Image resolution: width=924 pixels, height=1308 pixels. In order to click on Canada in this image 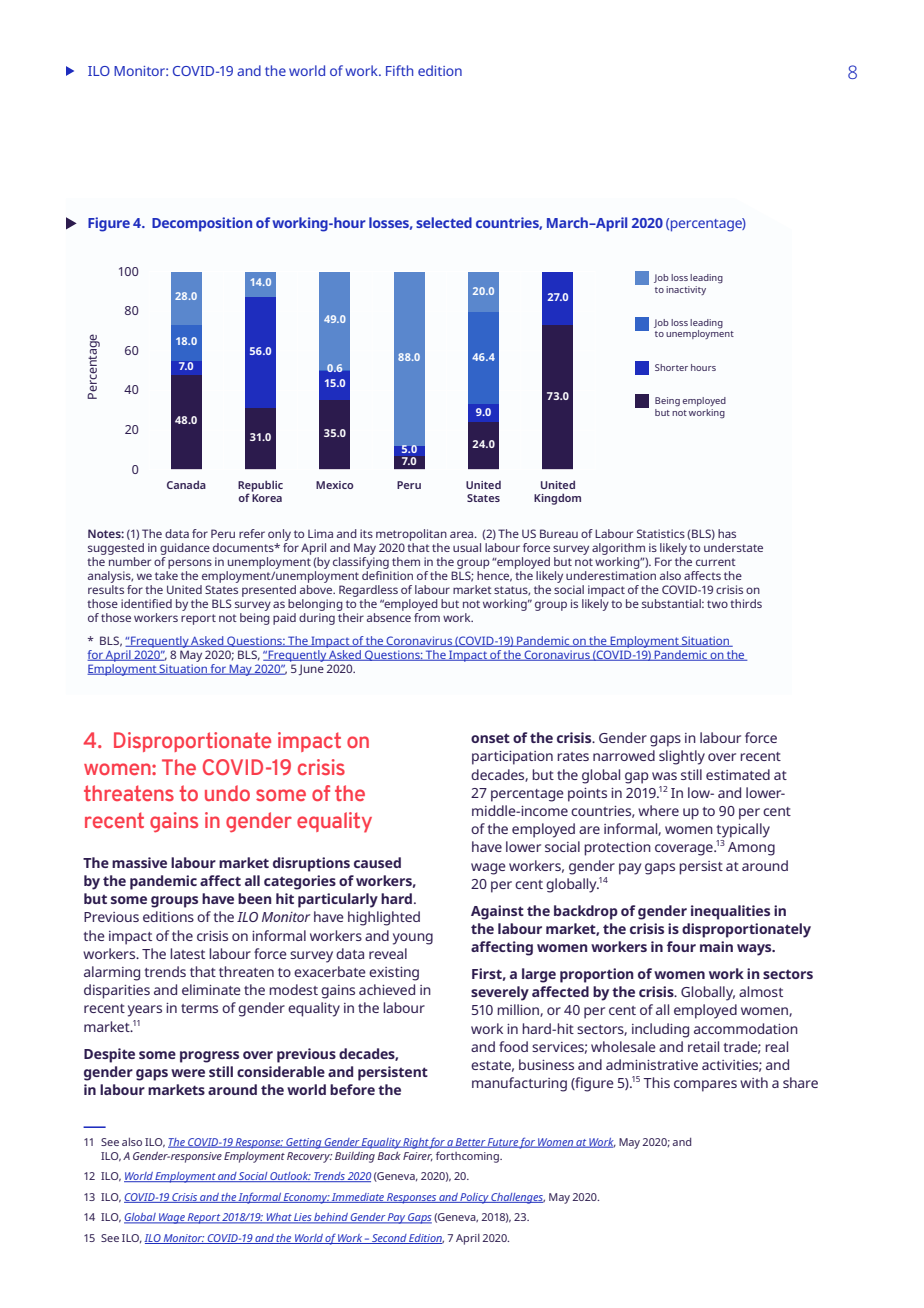, I will do `click(186, 484)`.
